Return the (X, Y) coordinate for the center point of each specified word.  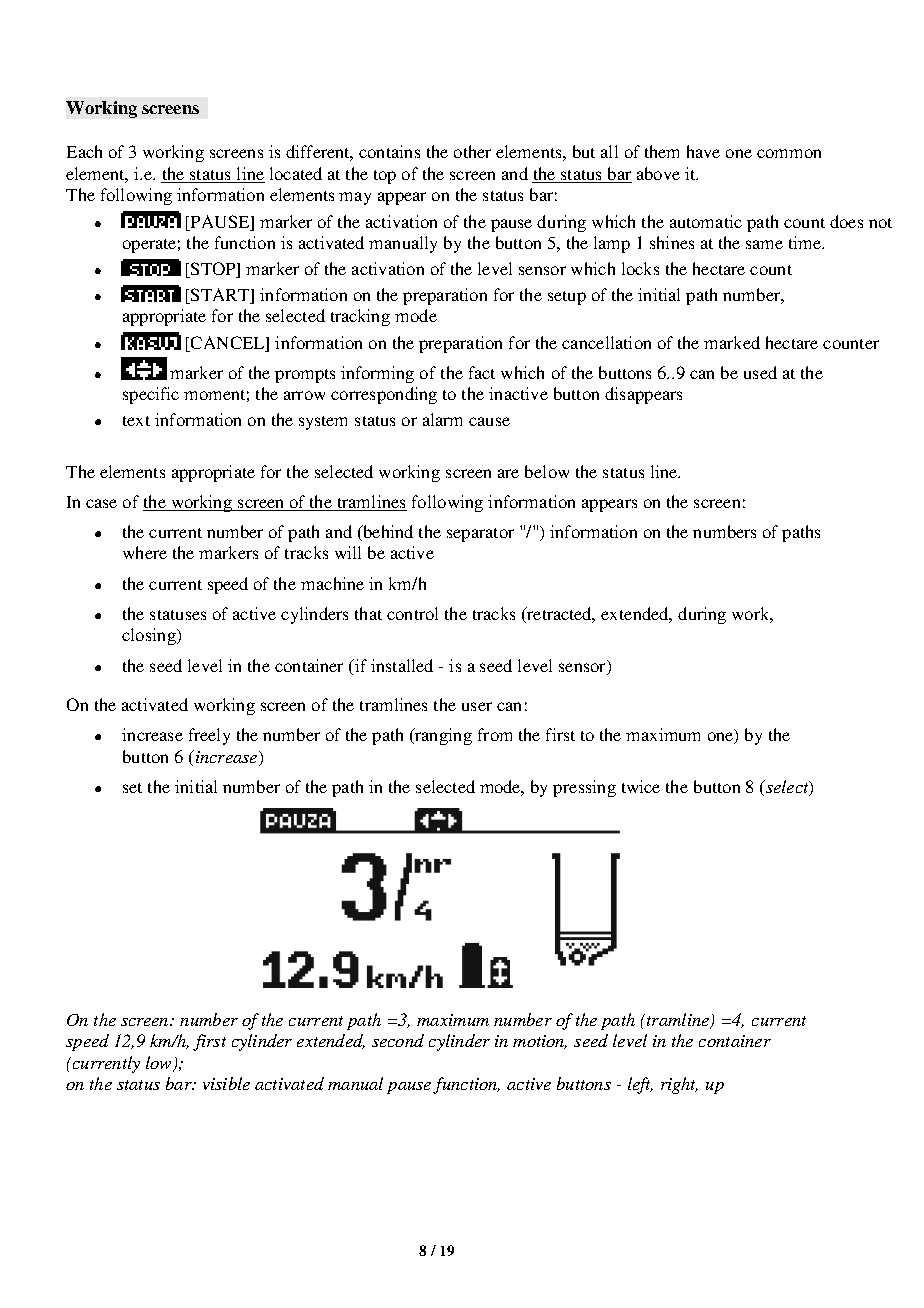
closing (150, 636)
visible (226, 1083)
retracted (560, 615)
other (472, 151)
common (789, 153)
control (412, 613)
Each (84, 151)
